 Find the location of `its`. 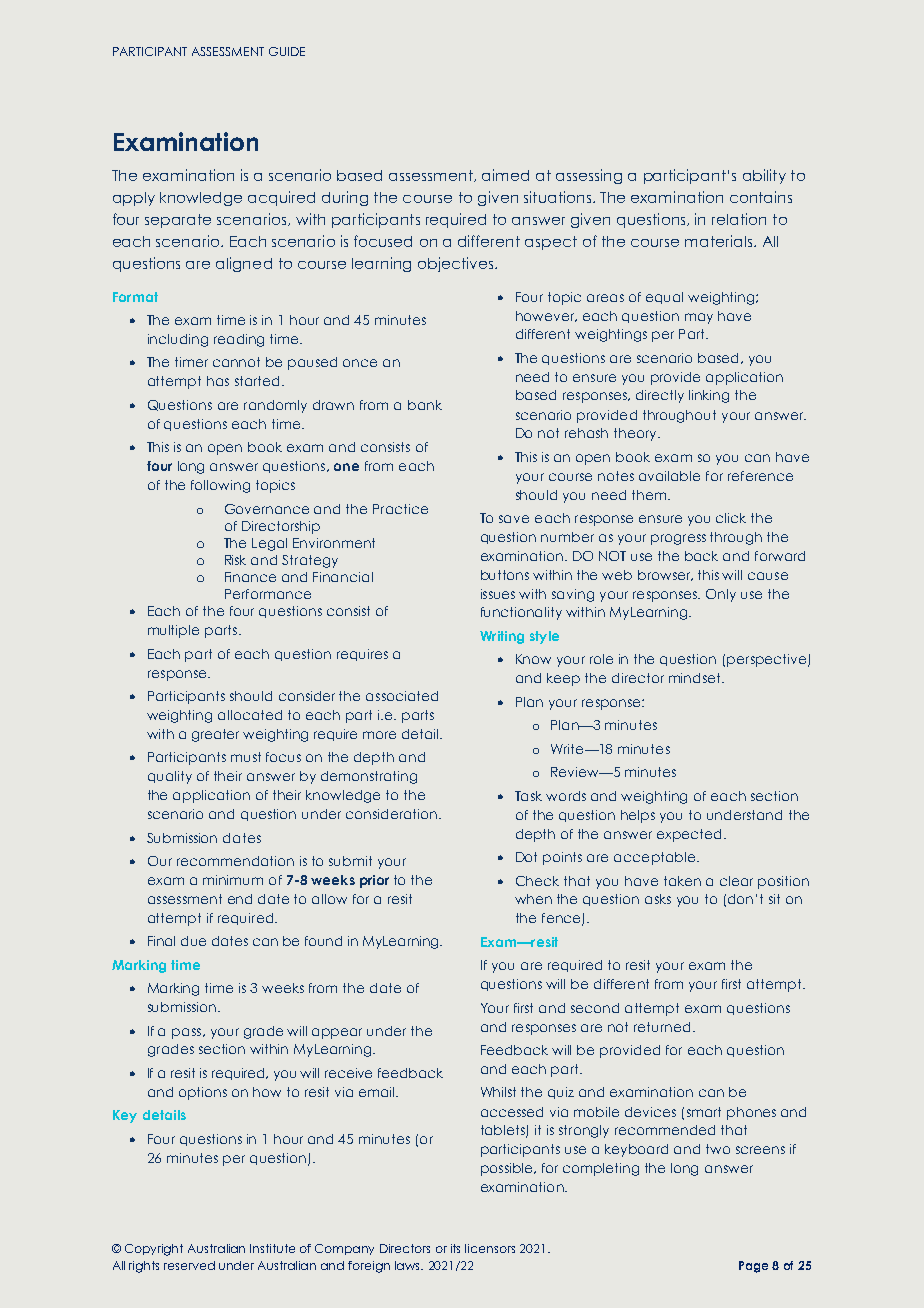

its is located at coordinates (455, 1248).
